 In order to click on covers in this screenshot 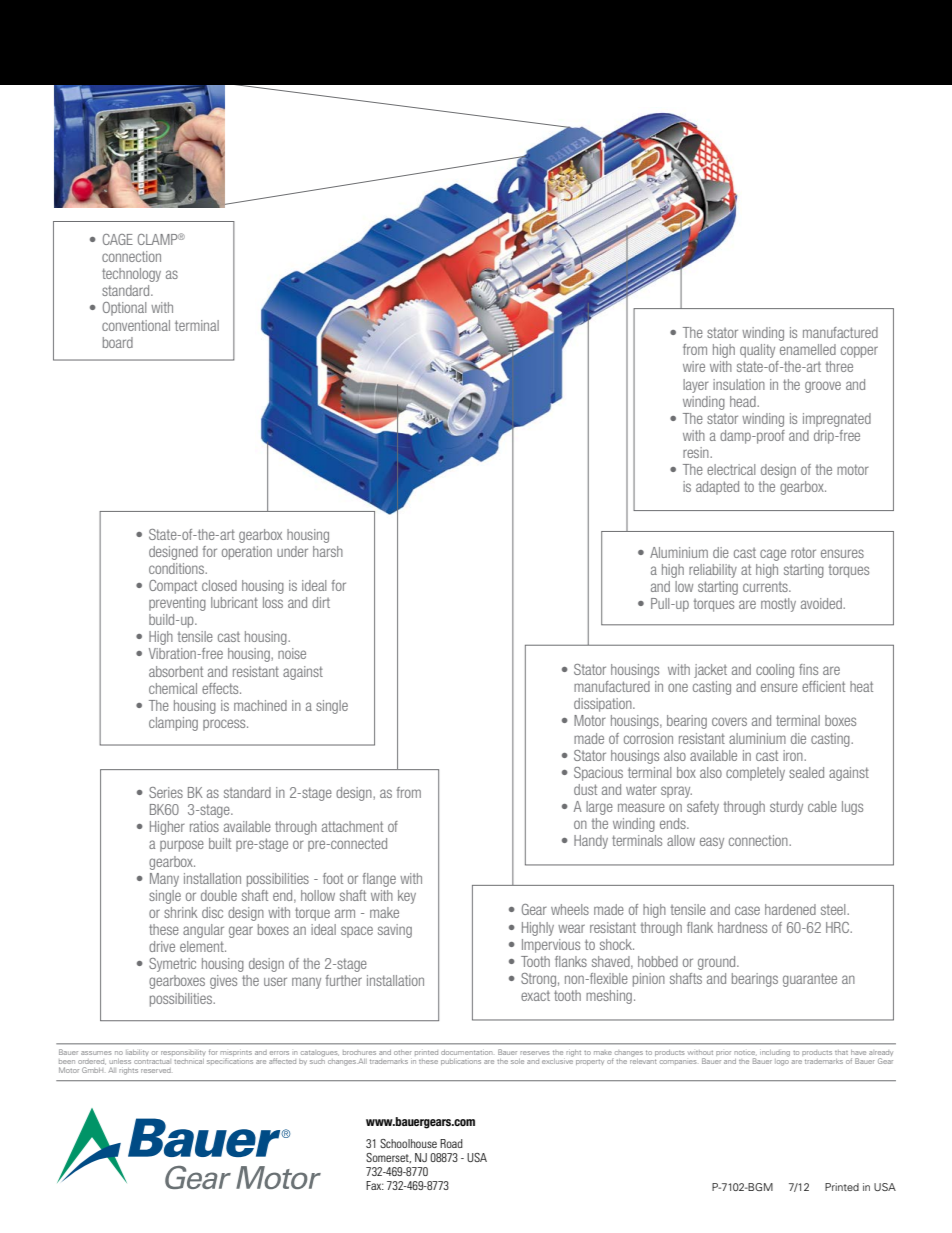, I will do `click(729, 721)`.
